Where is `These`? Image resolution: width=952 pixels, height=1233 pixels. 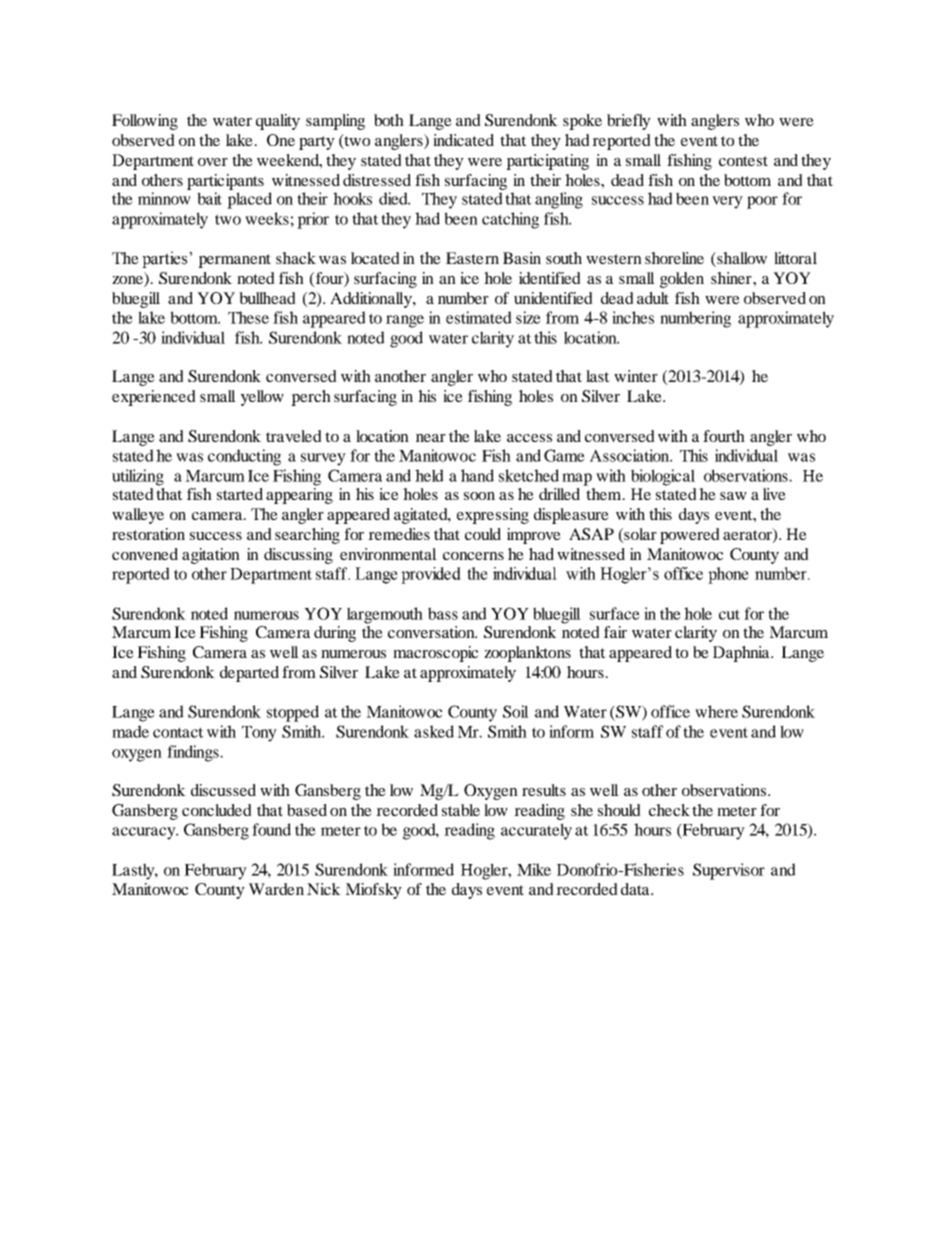
These is located at coordinates (248, 317).
